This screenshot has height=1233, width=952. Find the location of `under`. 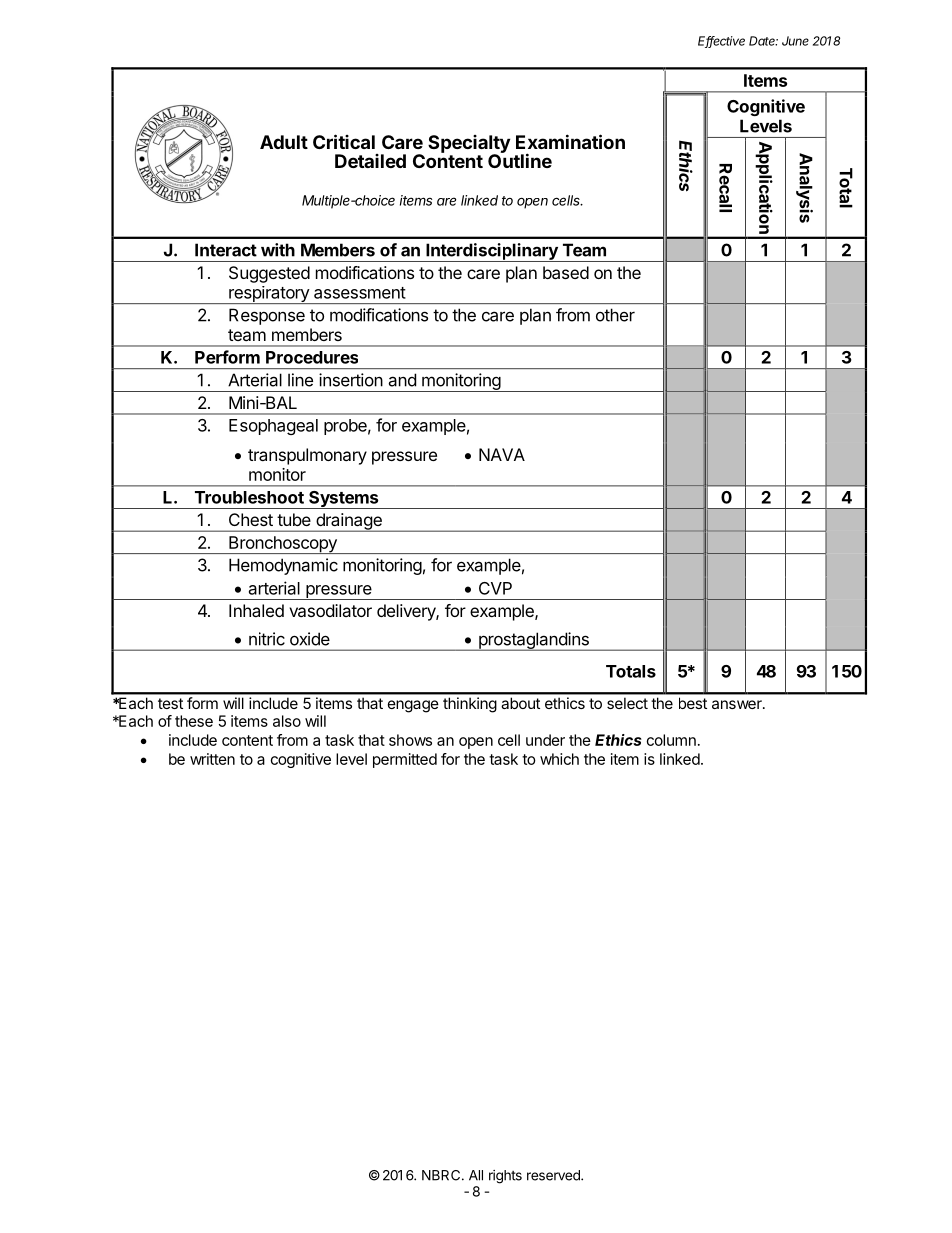

under is located at coordinates (545, 740).
